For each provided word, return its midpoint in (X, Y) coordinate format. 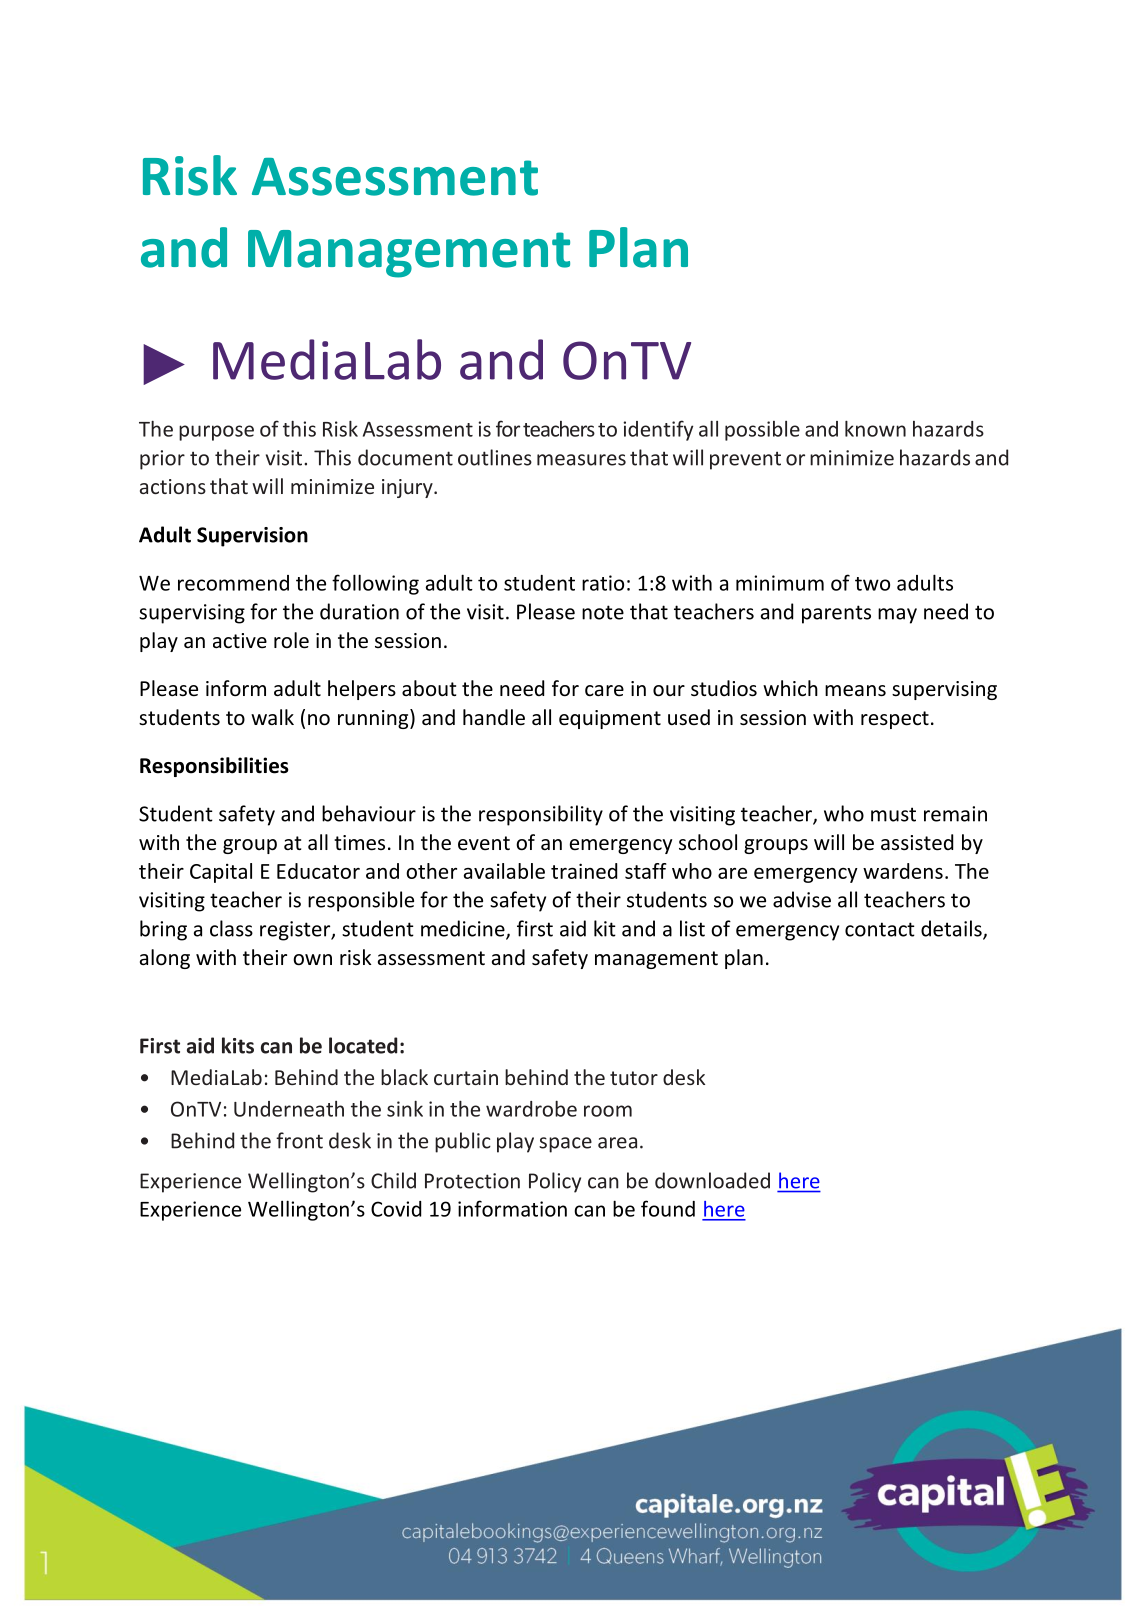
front (299, 1140)
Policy (555, 1182)
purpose (216, 433)
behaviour (369, 813)
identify (658, 430)
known (875, 429)
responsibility (541, 815)
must (893, 814)
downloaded (712, 1180)
